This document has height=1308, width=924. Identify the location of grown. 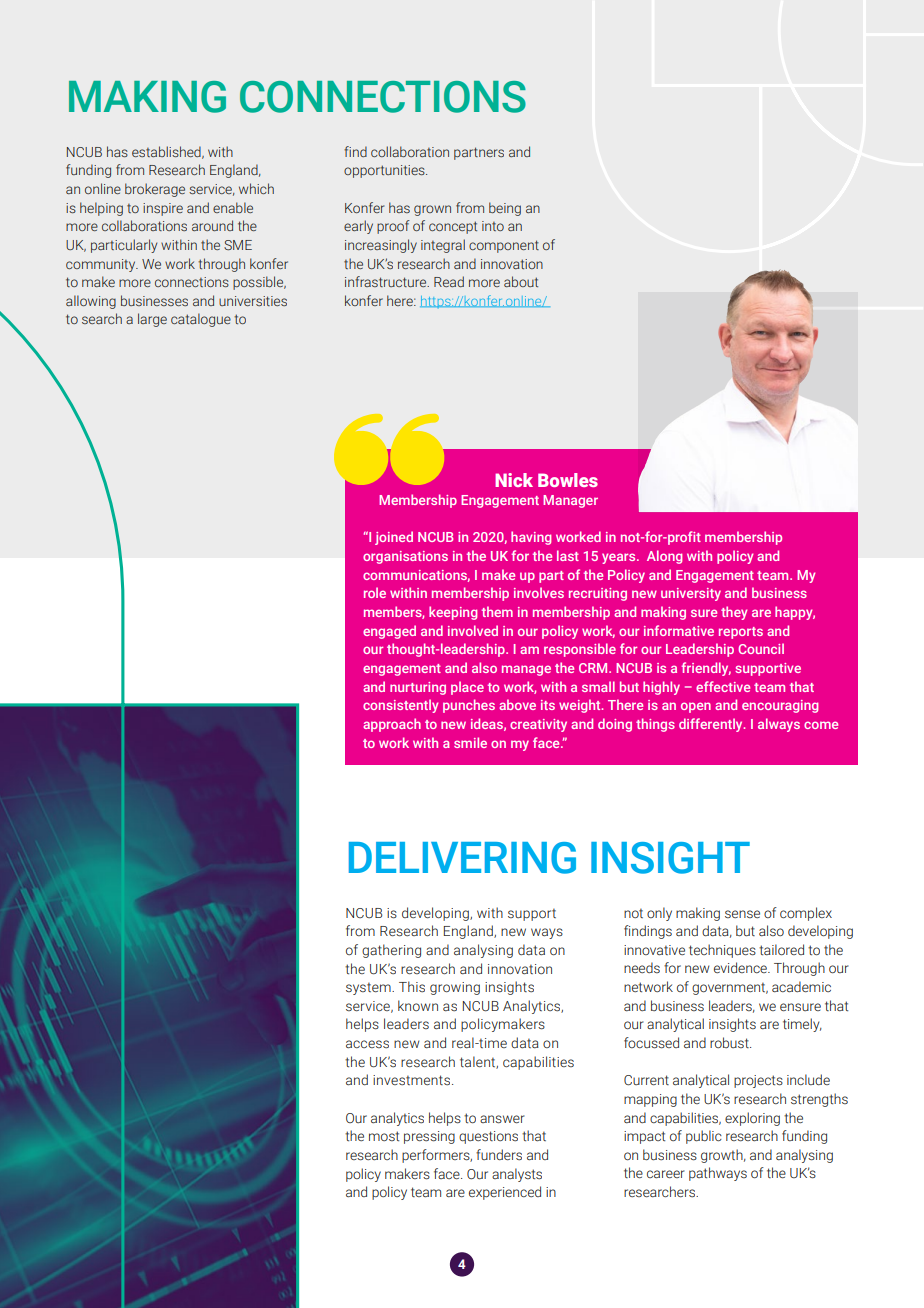
(432, 210).
